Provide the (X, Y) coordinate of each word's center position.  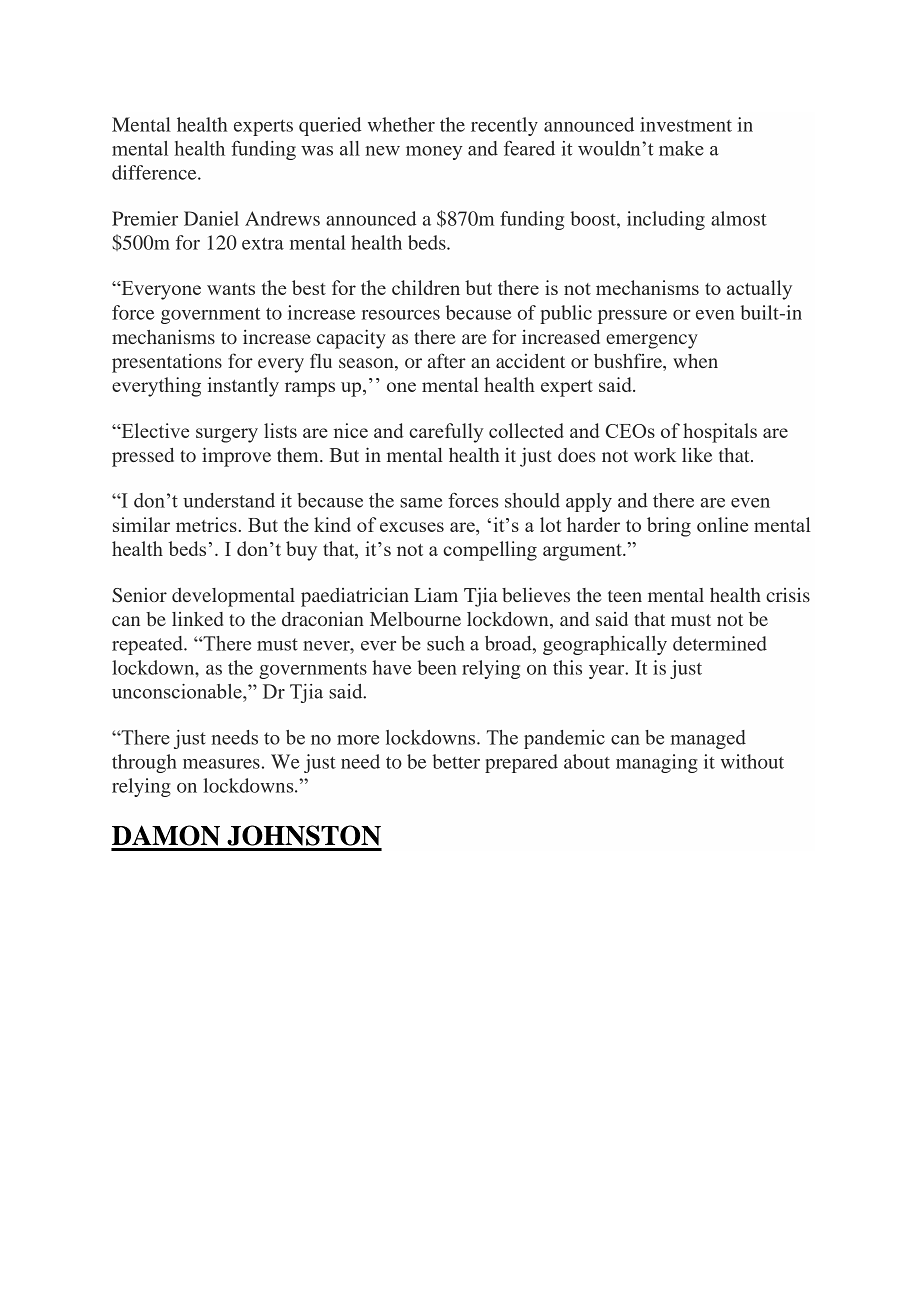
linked (197, 619)
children (426, 287)
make (681, 148)
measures (221, 764)
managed (708, 739)
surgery (227, 435)
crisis (788, 595)
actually (759, 290)
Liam (436, 594)
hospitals (720, 433)
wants (231, 289)
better (456, 761)
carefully (446, 433)
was (317, 151)
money (434, 153)
